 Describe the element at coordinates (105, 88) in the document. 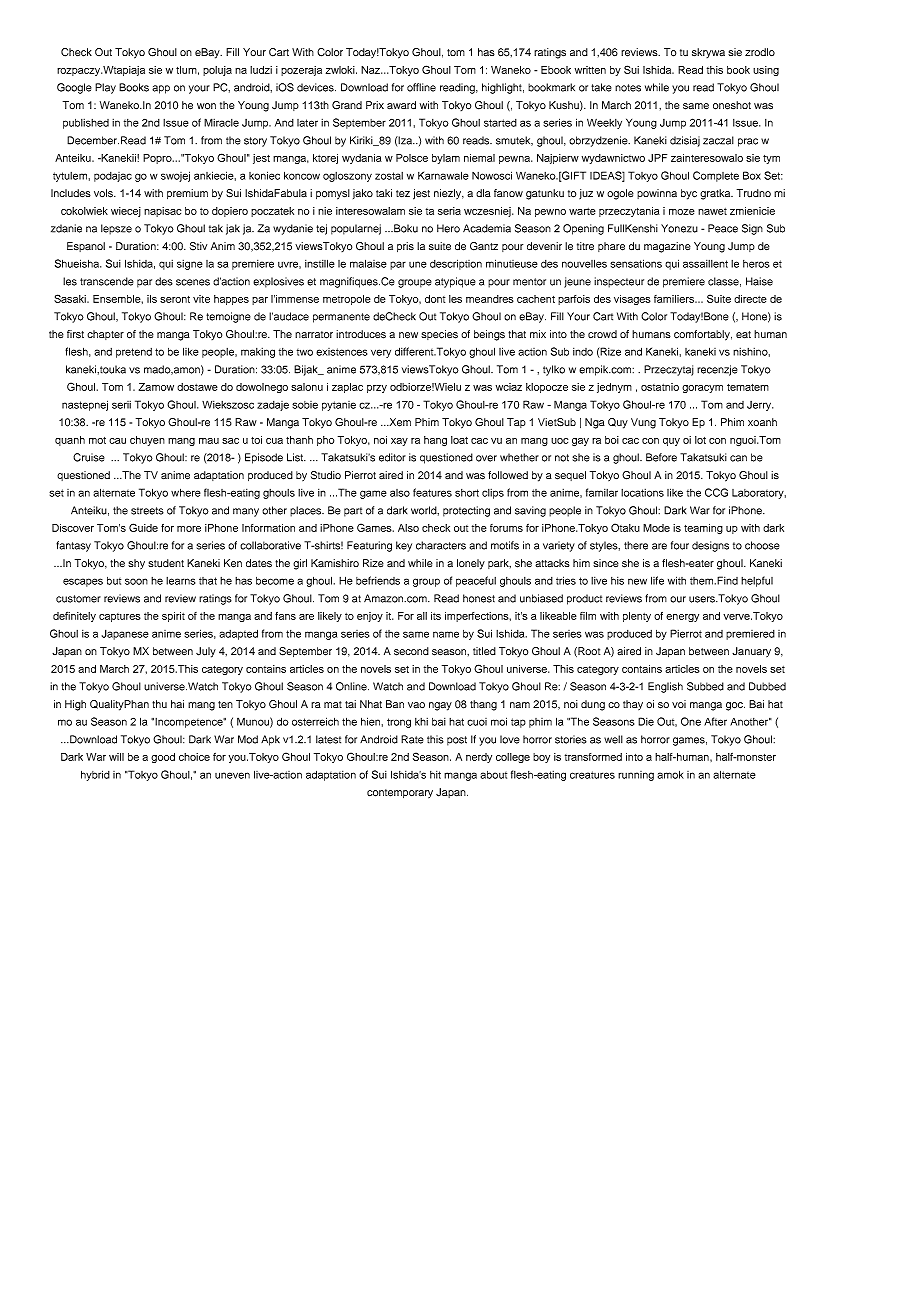

I see `Play` at that location.
